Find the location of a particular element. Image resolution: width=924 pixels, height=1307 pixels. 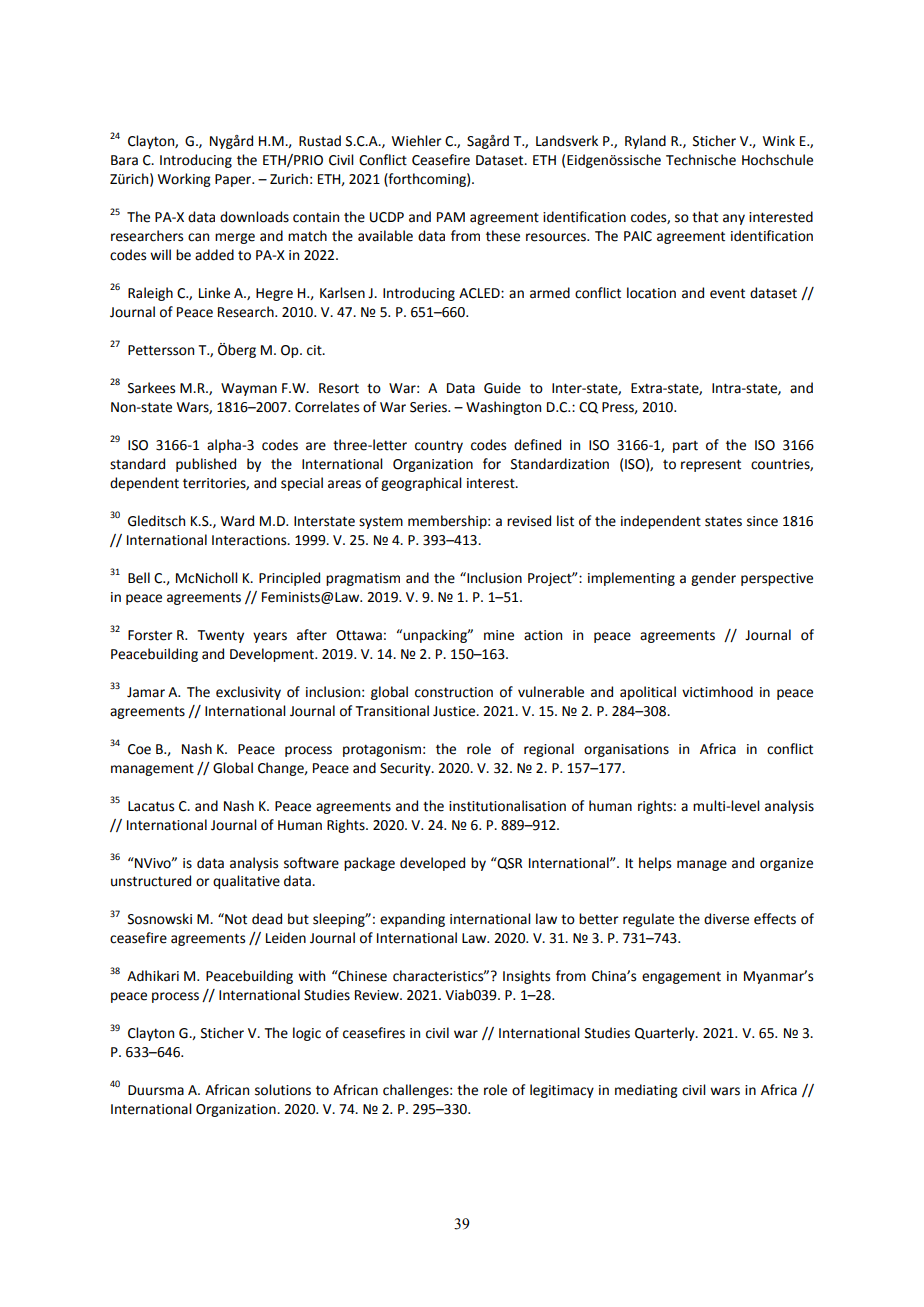

Series is located at coordinates (429, 407).
